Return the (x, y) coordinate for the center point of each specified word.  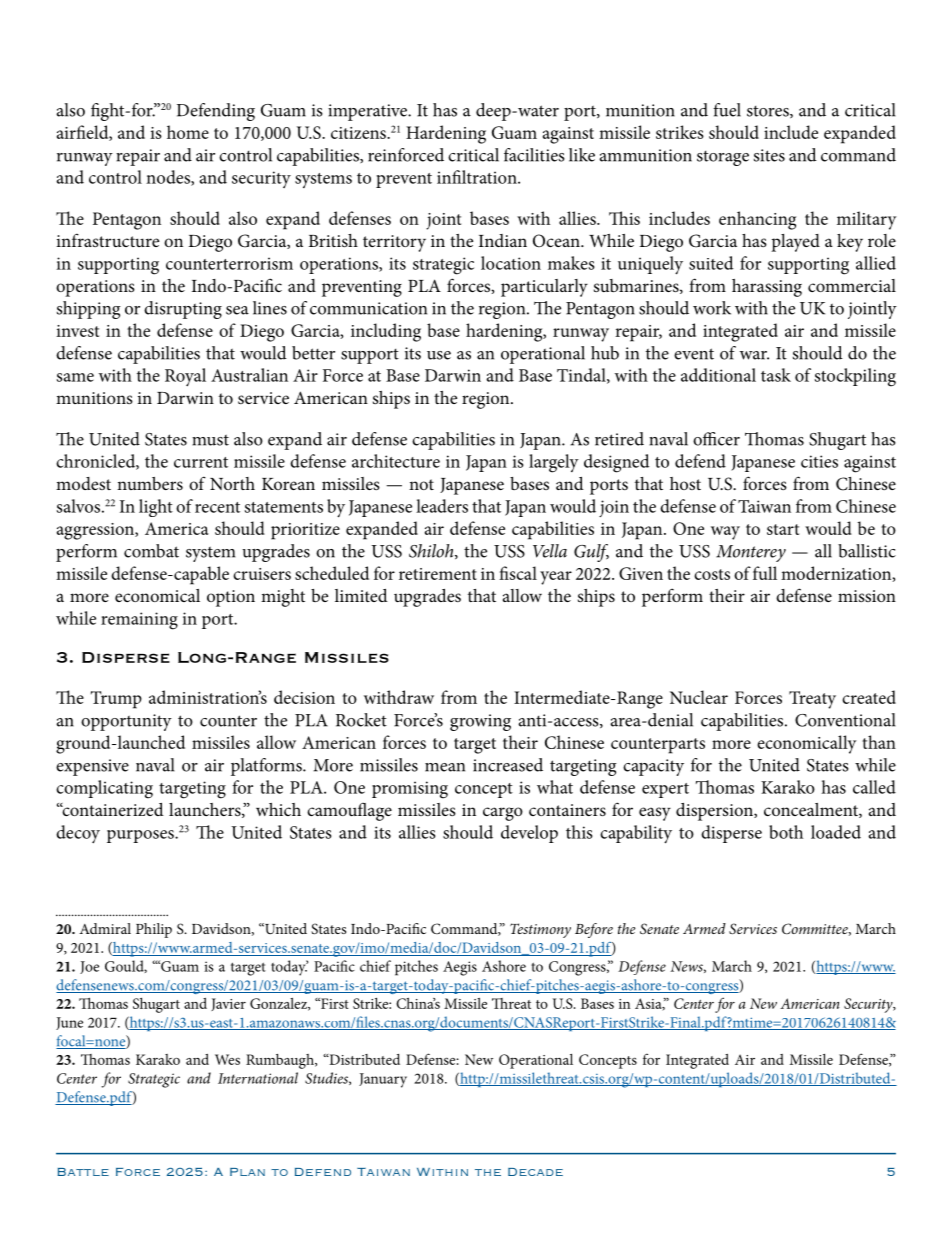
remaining (139, 621)
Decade (535, 1172)
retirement (438, 574)
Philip (154, 930)
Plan (247, 1172)
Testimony (540, 930)
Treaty (812, 700)
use (439, 355)
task (776, 375)
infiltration (478, 177)
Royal (185, 377)
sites (769, 155)
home (188, 132)
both (786, 832)
